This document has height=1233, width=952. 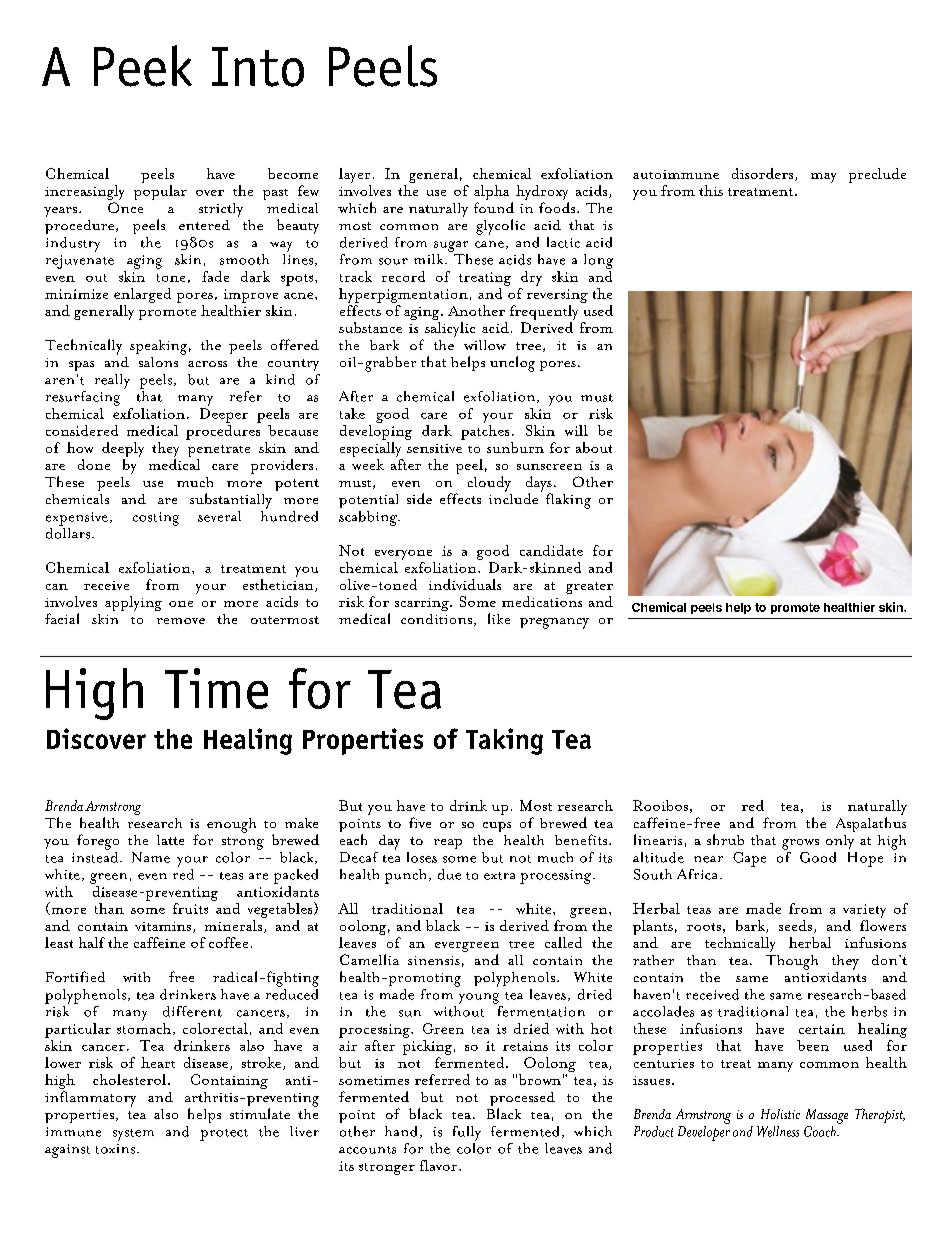 I want to click on alpha, so click(x=491, y=194).
